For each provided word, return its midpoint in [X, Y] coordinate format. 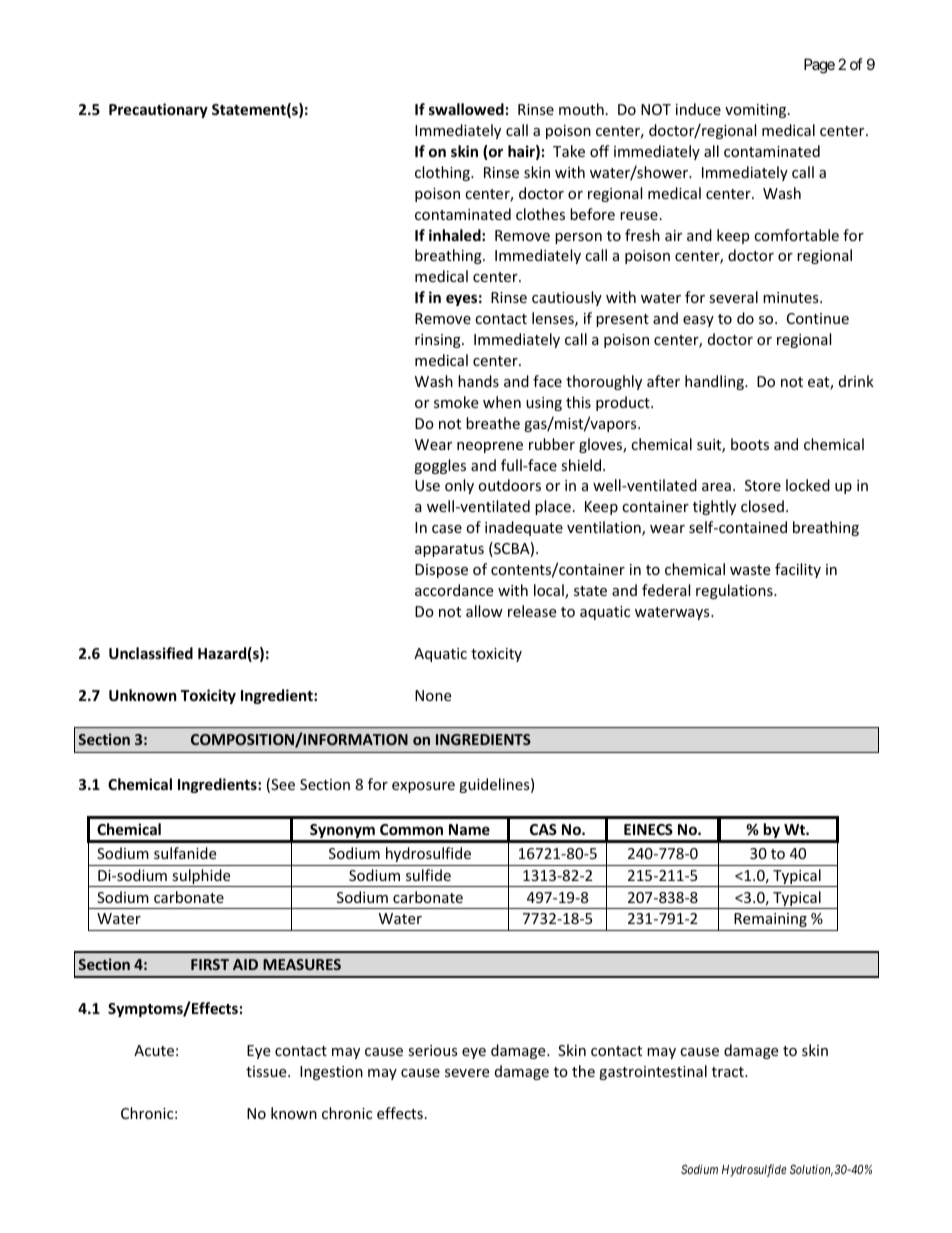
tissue [267, 1071]
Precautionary [158, 110]
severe [467, 1073]
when [502, 402]
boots [750, 444]
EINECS [648, 829]
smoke [456, 402]
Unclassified [151, 653]
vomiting [757, 111]
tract [729, 1072]
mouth [581, 109]
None [433, 695]
